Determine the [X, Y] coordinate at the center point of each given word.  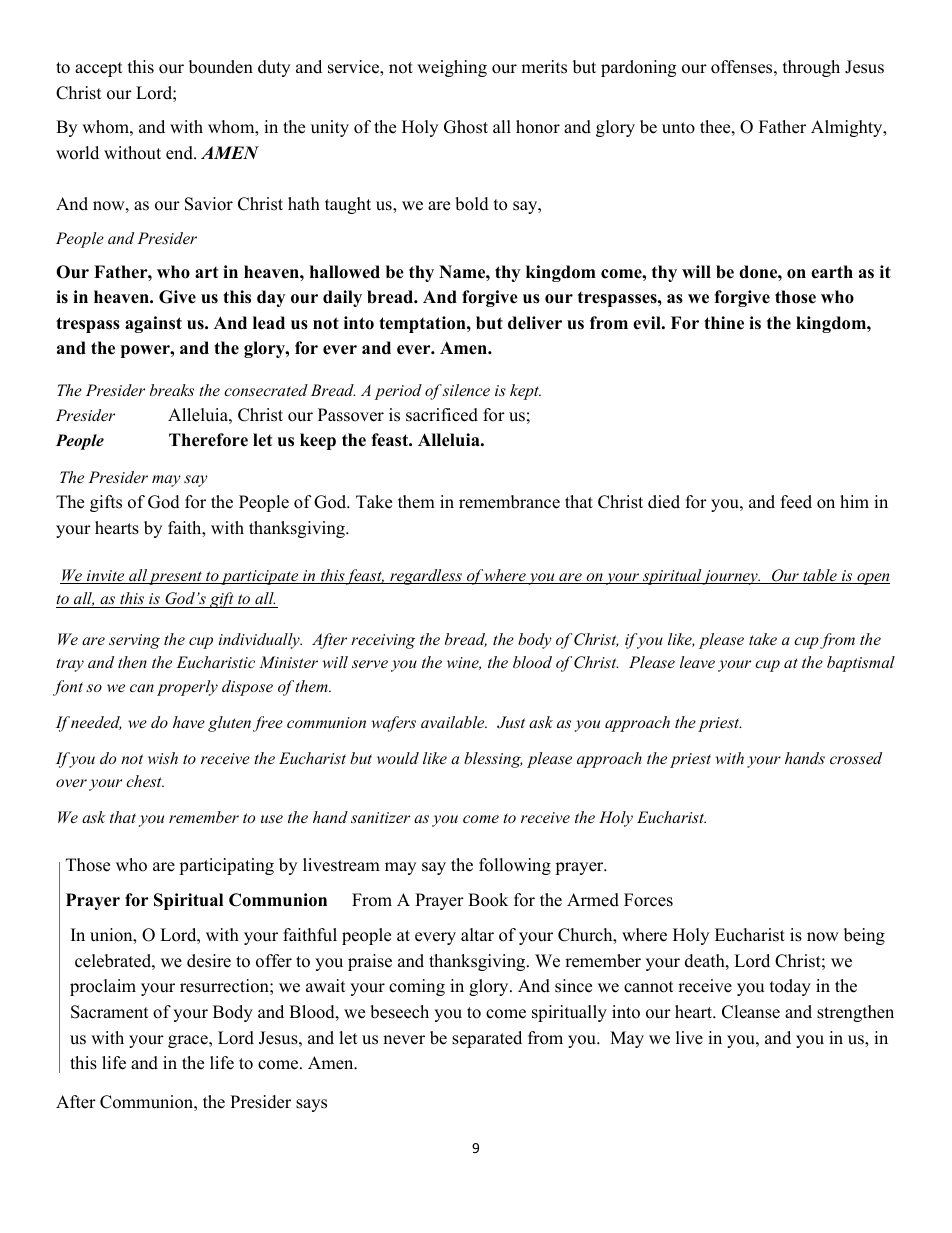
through [811, 68]
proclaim [103, 987]
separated [487, 1039]
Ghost [466, 127]
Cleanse [751, 1012]
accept [99, 69]
